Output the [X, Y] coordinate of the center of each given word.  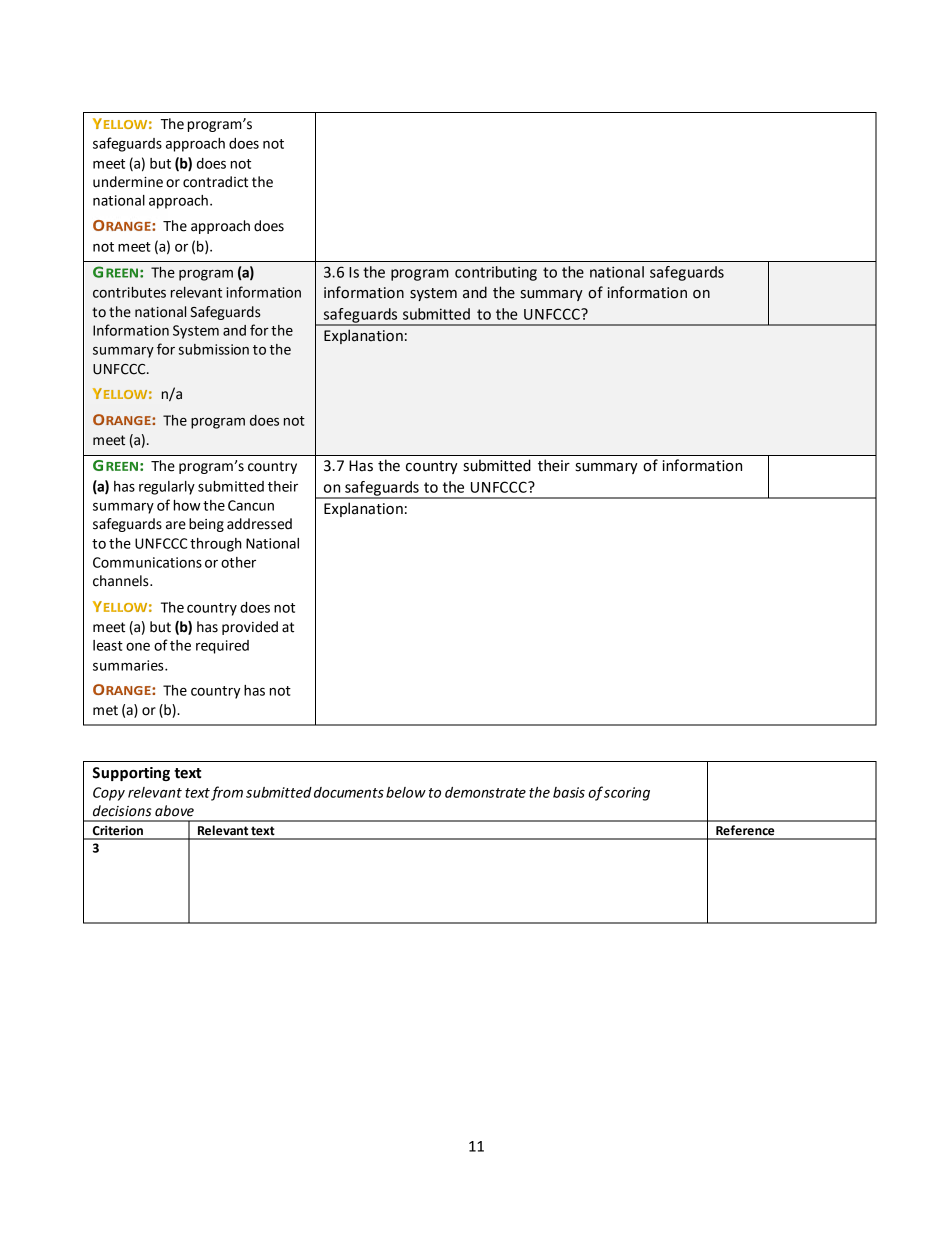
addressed [259, 524]
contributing [496, 273]
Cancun [251, 505]
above [174, 811]
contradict [215, 182]
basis [569, 792]
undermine [128, 182]
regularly [167, 488]
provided [250, 628]
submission [214, 349]
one [138, 647]
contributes [129, 292]
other [238, 562]
